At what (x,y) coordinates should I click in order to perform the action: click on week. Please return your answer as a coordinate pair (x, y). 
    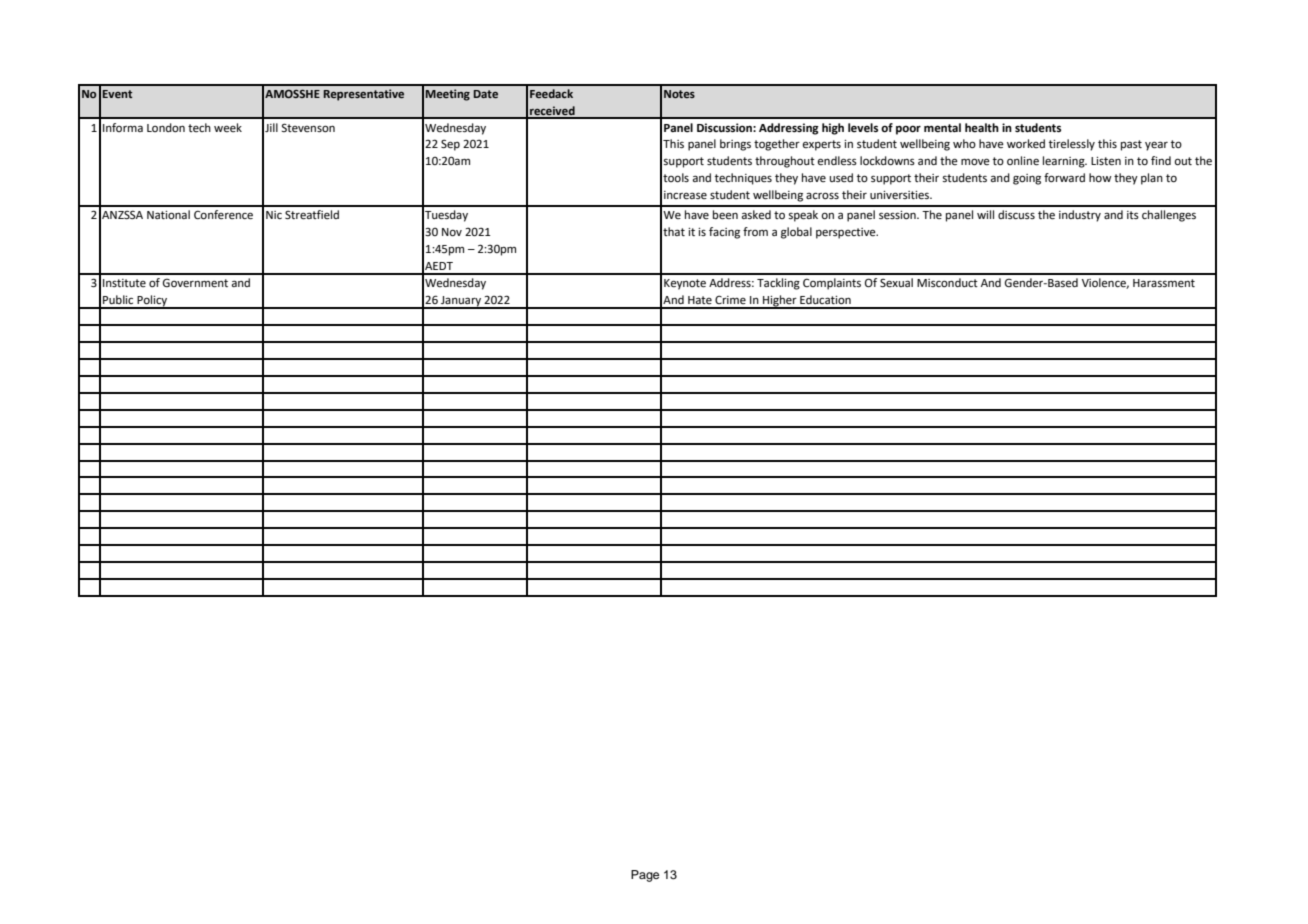
    Looking at the image, I should click on (228, 127).
